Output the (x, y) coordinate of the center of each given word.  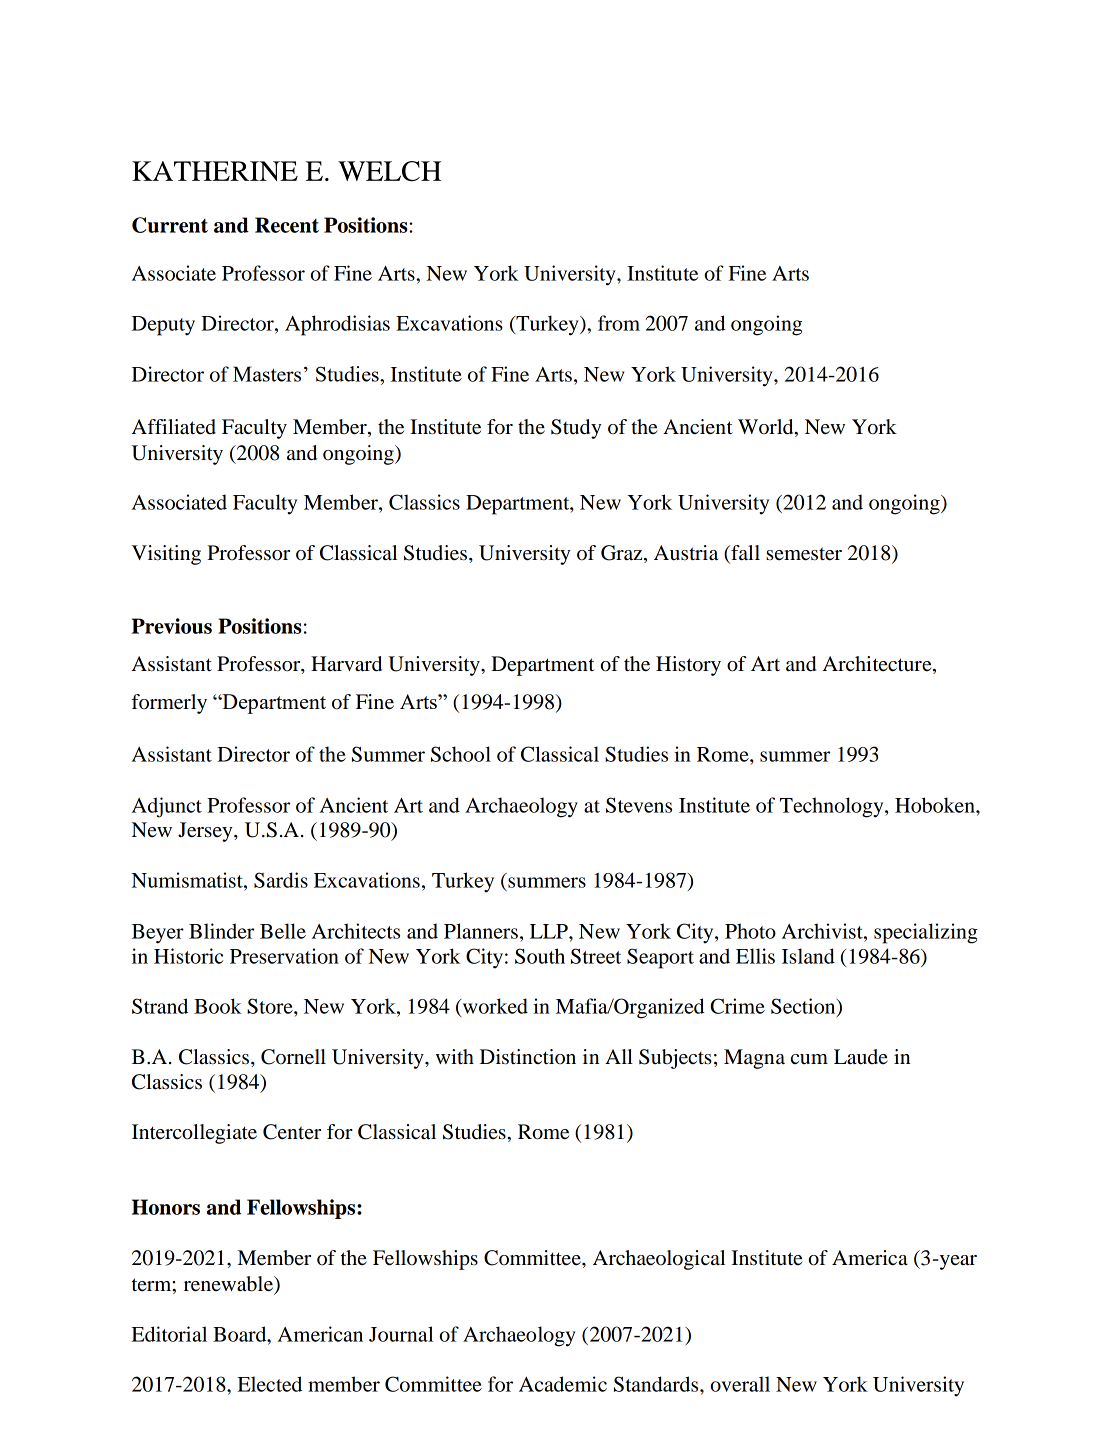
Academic (563, 1384)
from (619, 323)
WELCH (389, 171)
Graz (623, 554)
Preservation (284, 956)
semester (804, 554)
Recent (287, 225)
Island (808, 956)
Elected (270, 1384)
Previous (172, 626)
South (540, 956)
